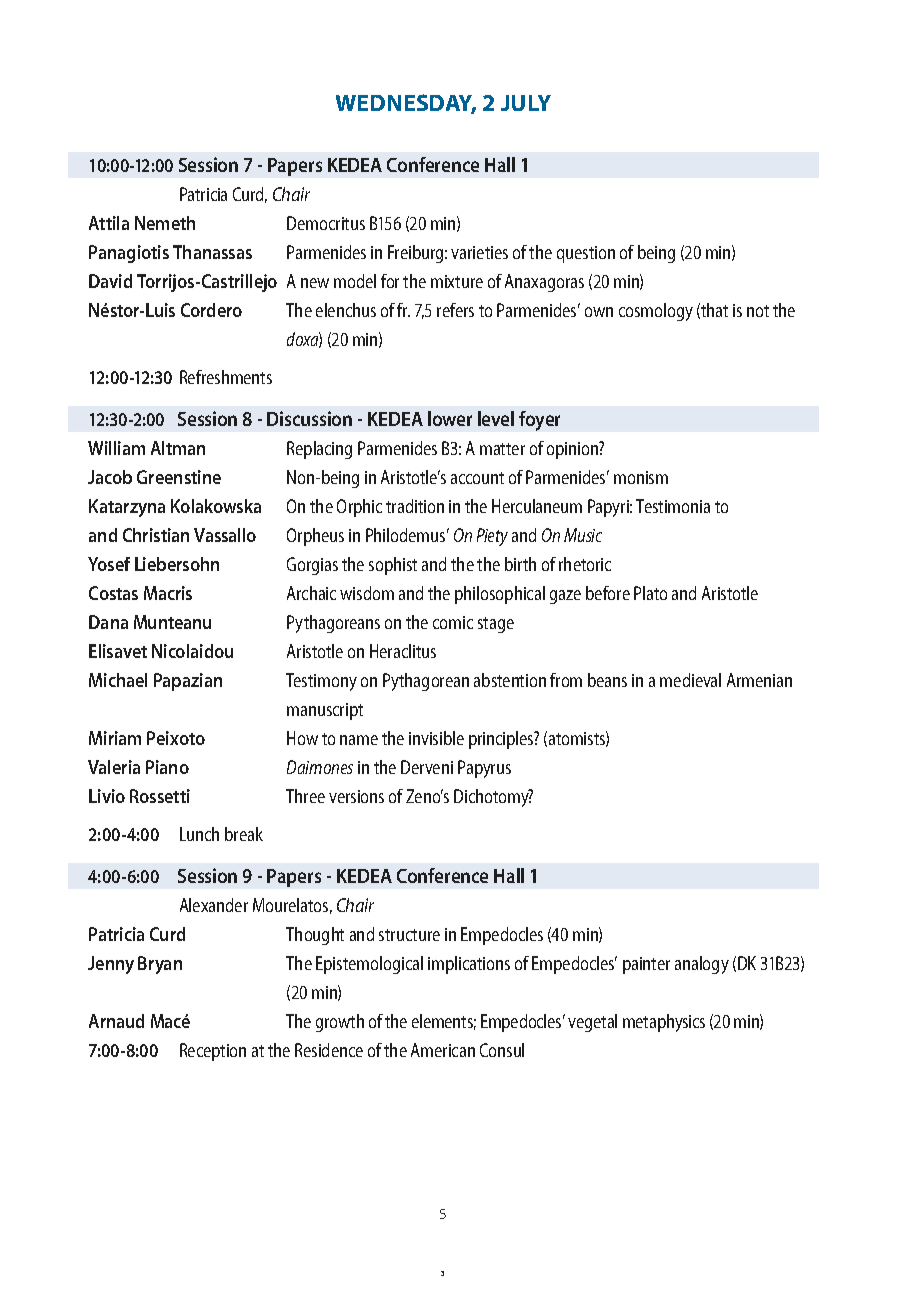 This image has height=1303, width=924. Describe the element at coordinates (109, 223) in the image. I see `Attila` at that location.
